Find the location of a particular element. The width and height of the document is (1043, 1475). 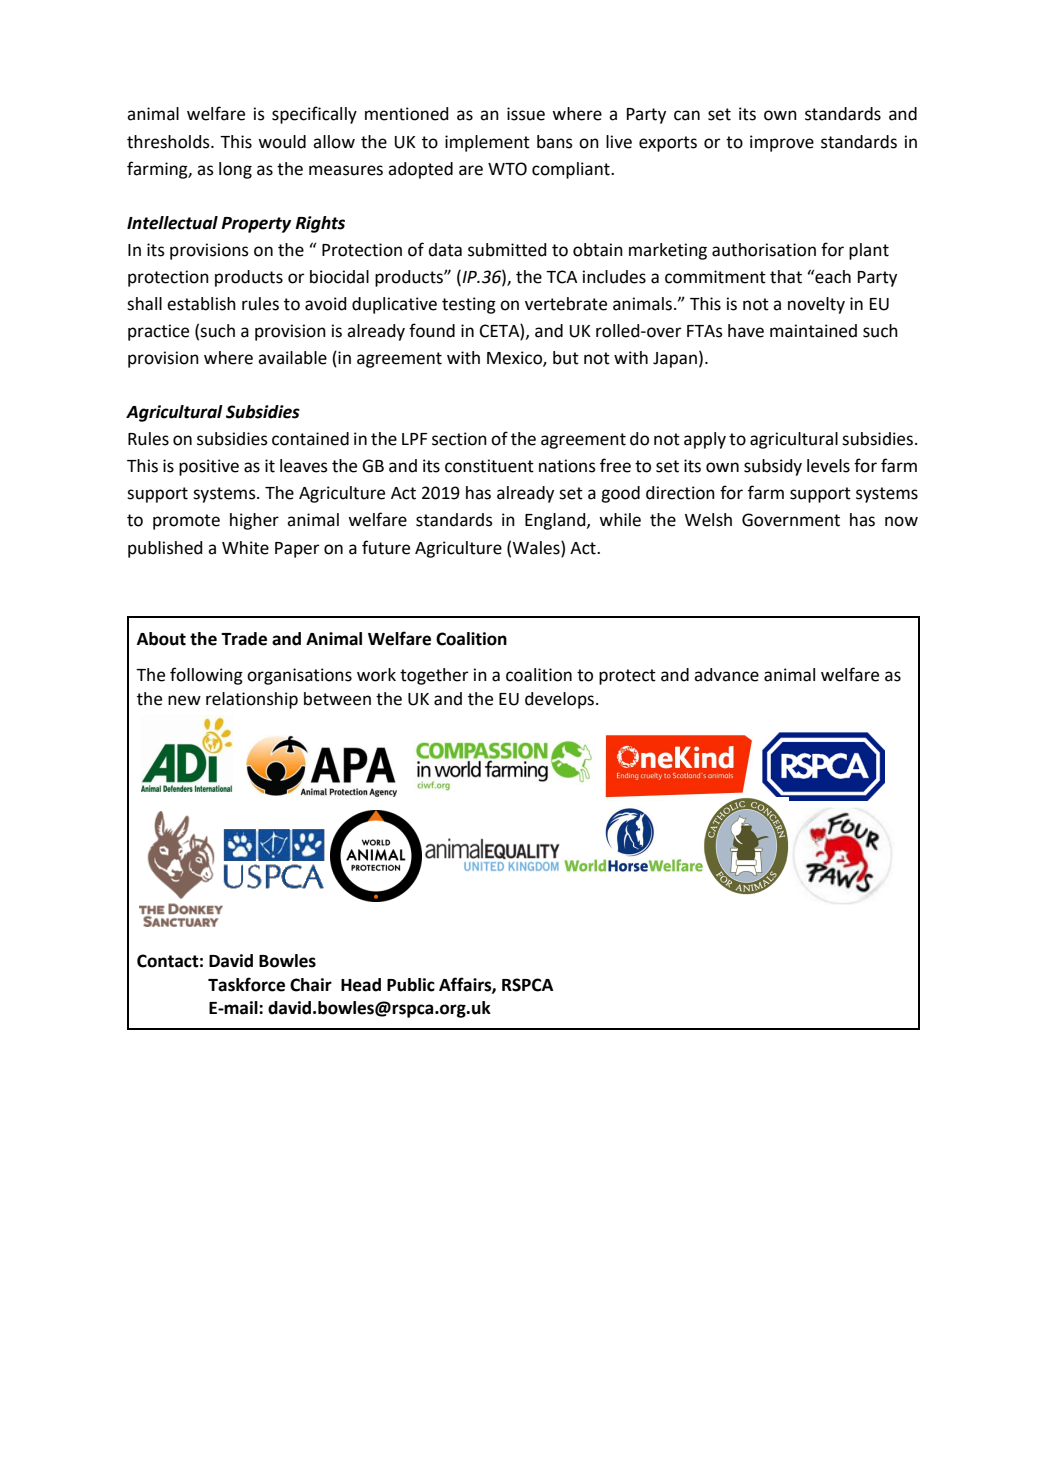

bans is located at coordinates (555, 142).
